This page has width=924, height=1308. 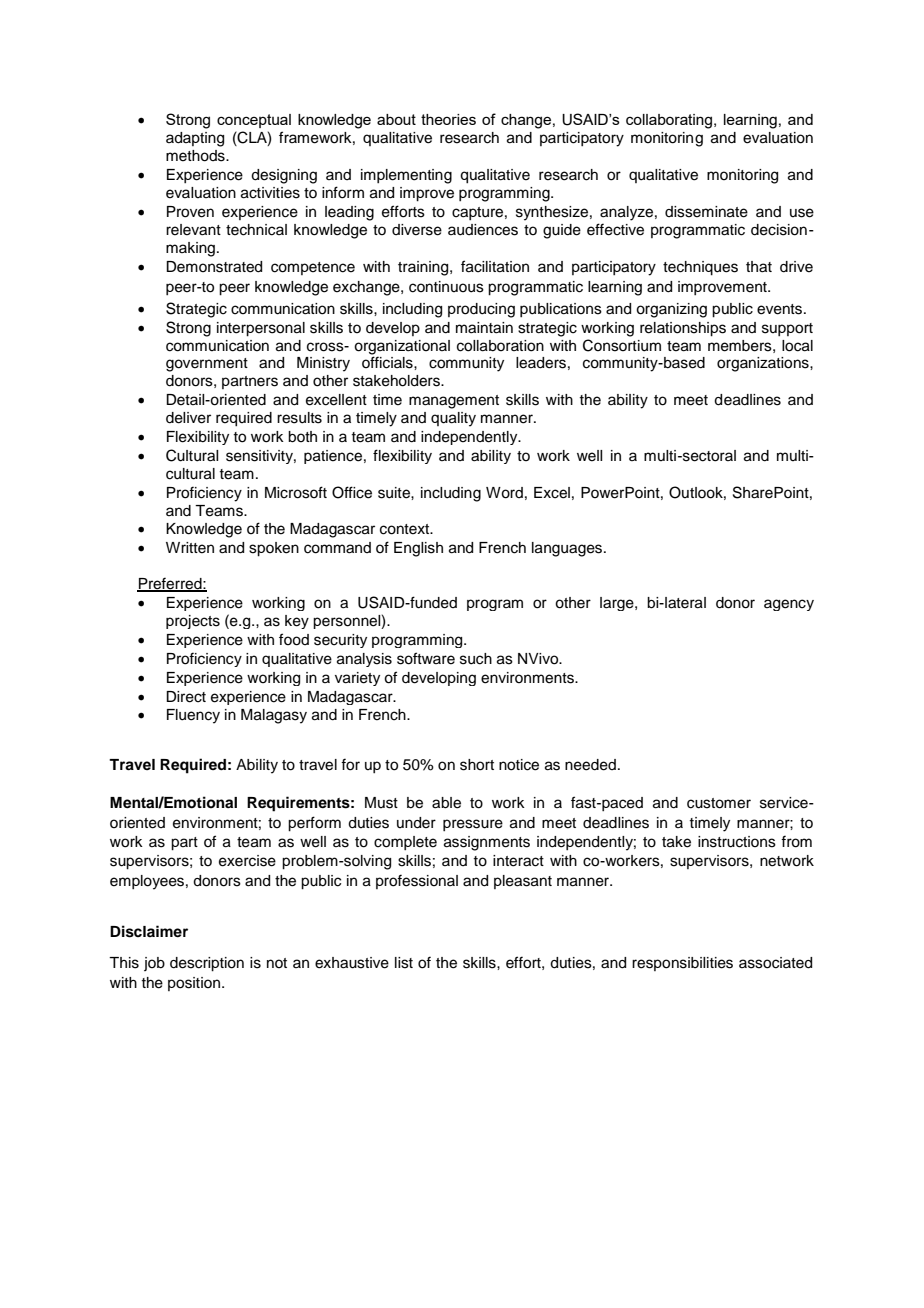 What do you see at coordinates (683, 329) in the page?
I see `relationships` at bounding box center [683, 329].
